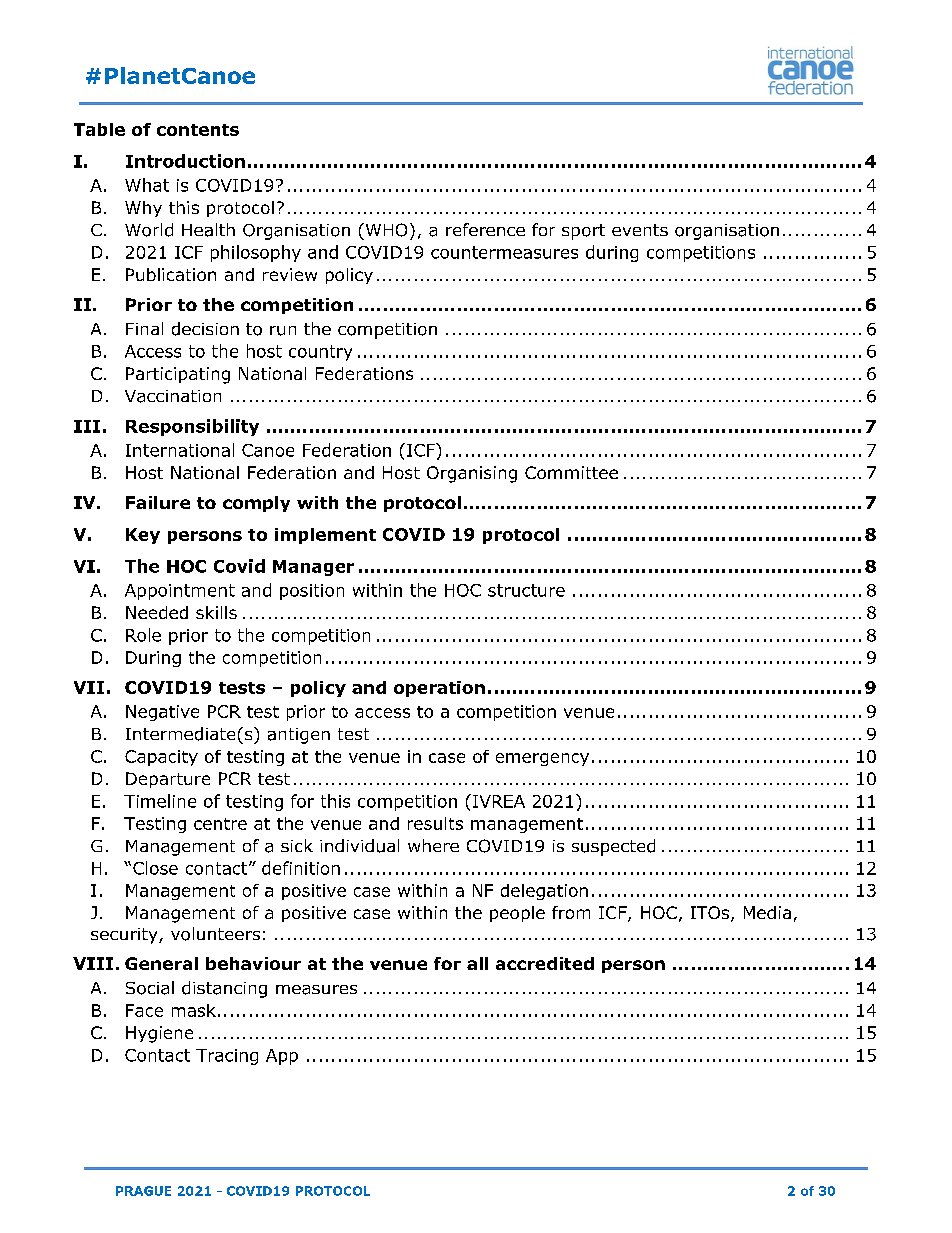 This page has height=1233, width=952. Describe the element at coordinates (571, 912) in the page. I see `from` at that location.
